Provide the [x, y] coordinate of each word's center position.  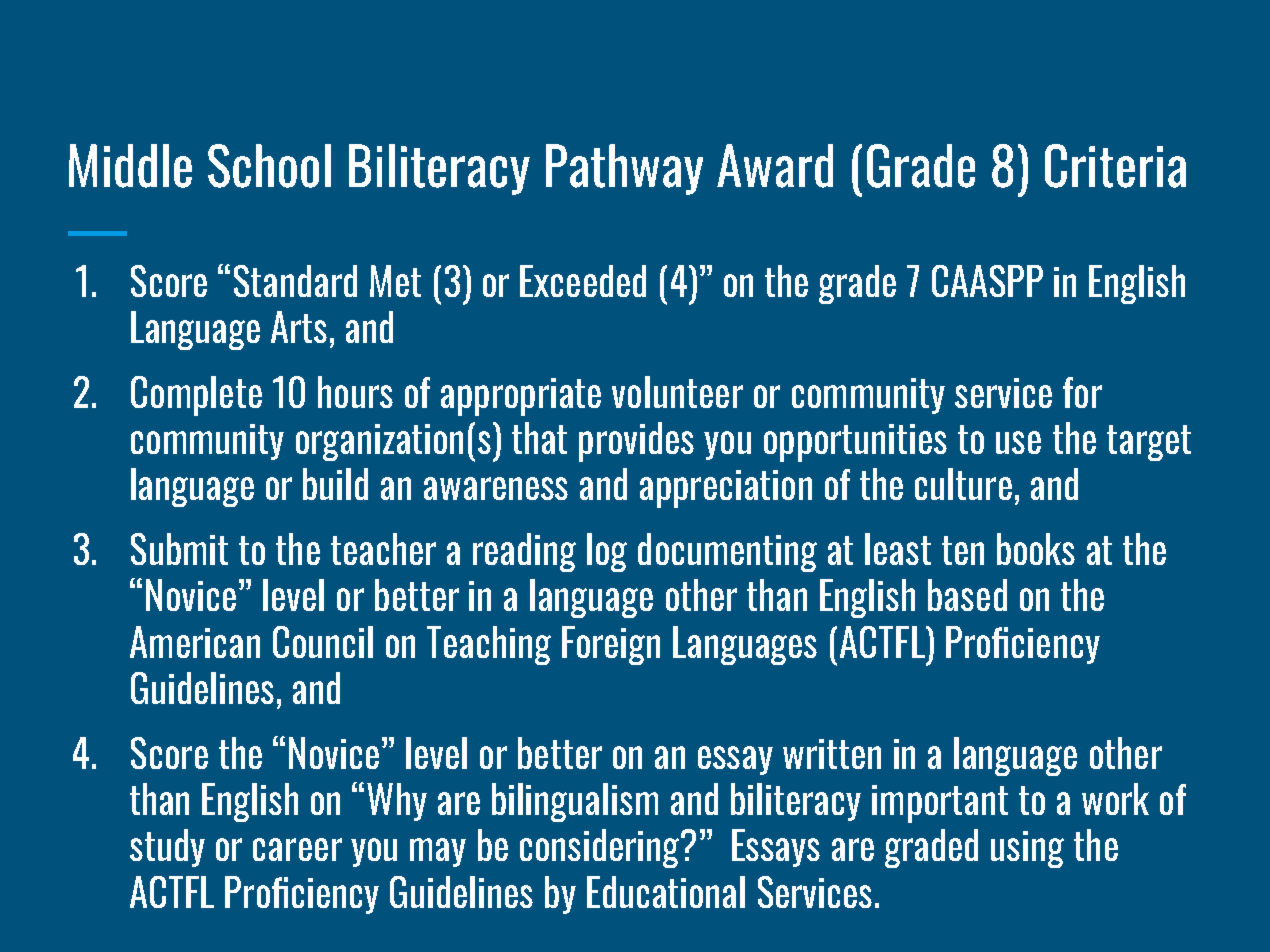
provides [636, 442]
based [967, 595]
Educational [666, 892]
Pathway [624, 169]
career [297, 849]
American [195, 642]
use [1018, 442]
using [1027, 849]
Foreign [611, 645]
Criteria [1115, 166]
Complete [196, 396]
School [269, 166]
